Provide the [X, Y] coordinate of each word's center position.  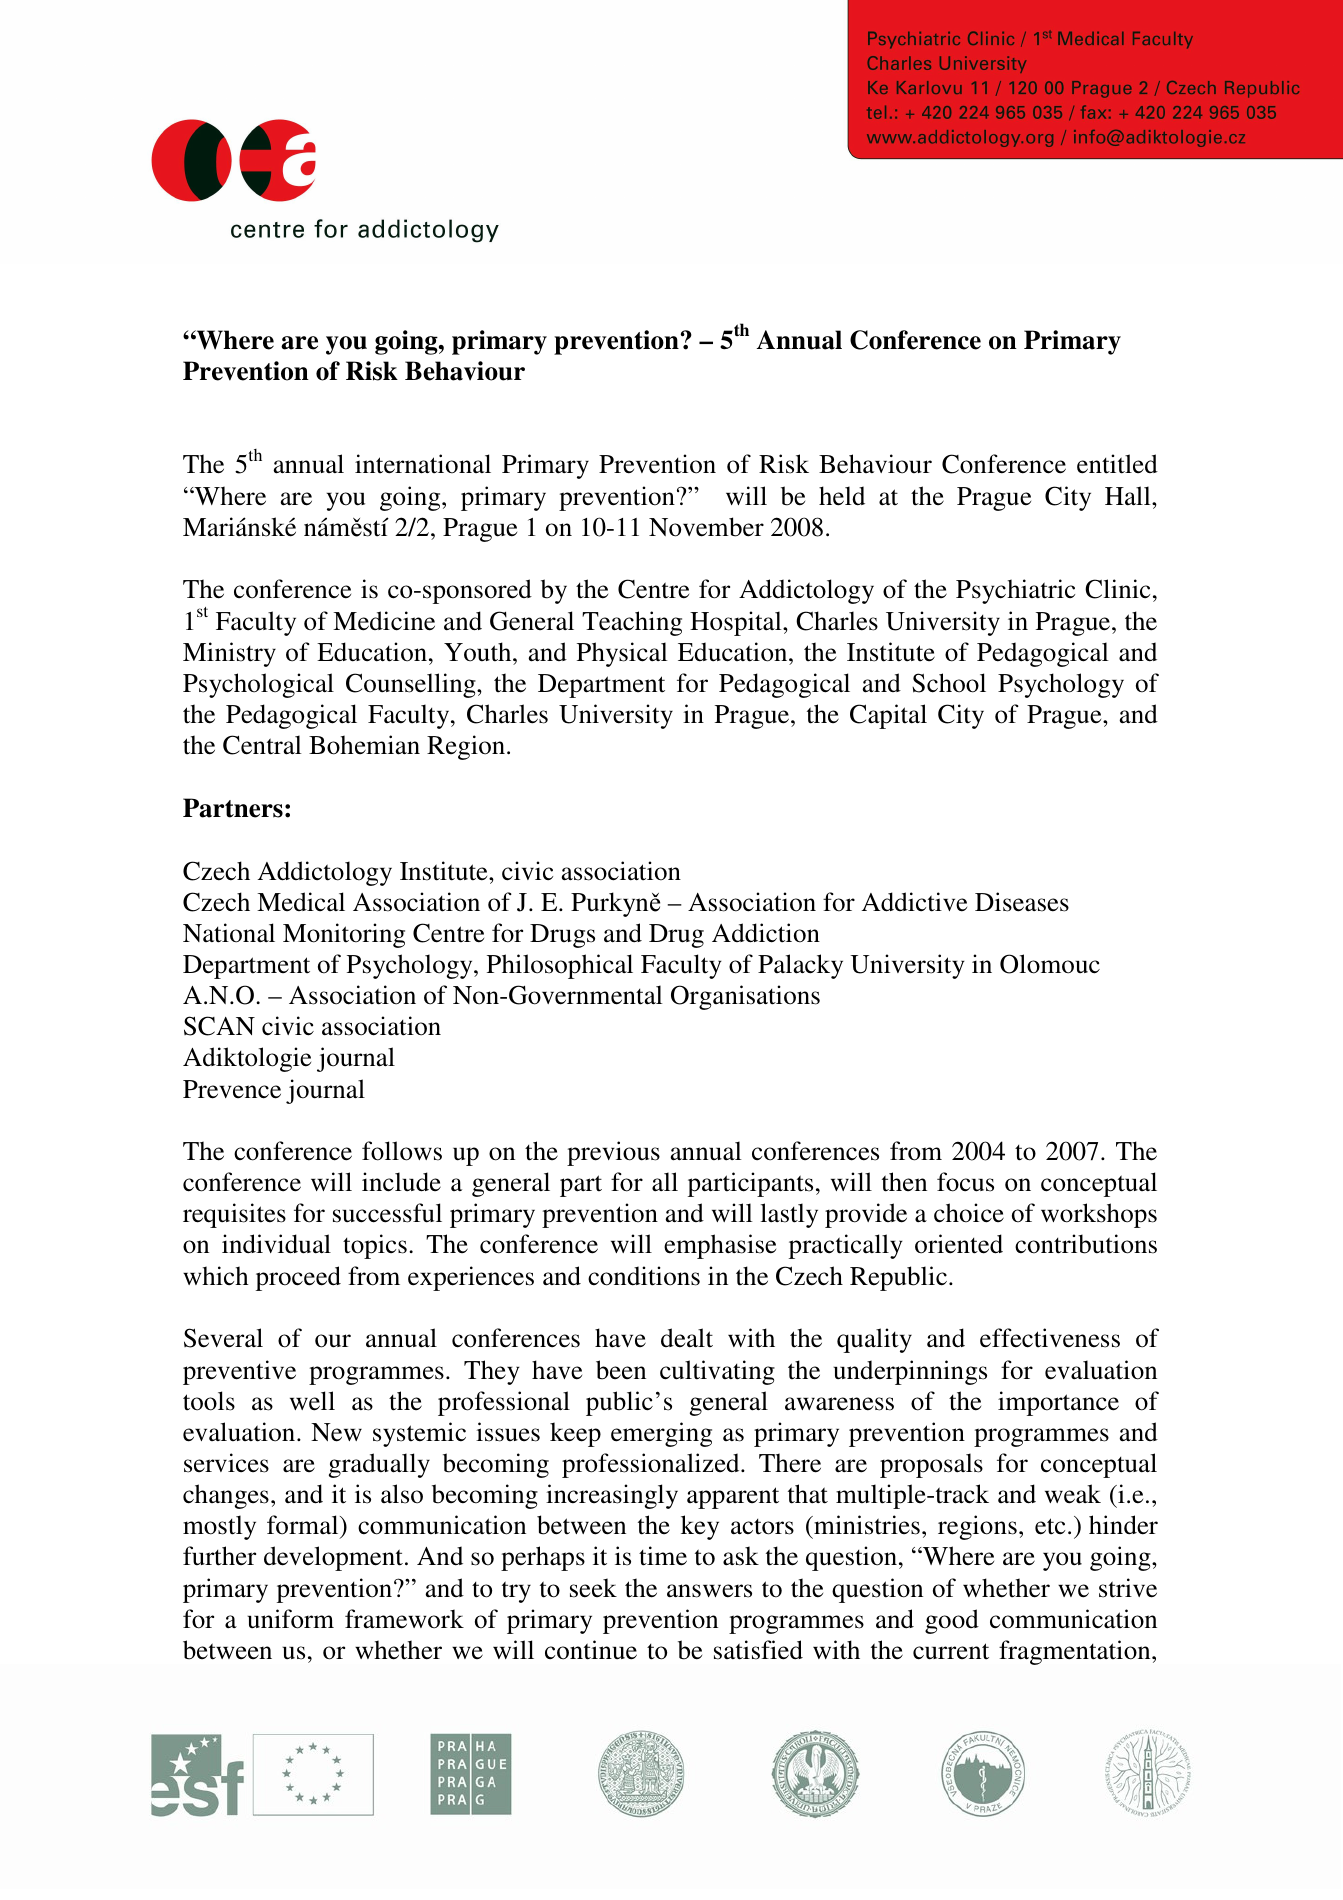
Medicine [384, 621]
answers [709, 1591]
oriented [959, 1244]
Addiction [766, 933]
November [706, 527]
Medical [301, 901]
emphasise [720, 1246]
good [952, 1621]
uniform [290, 1619]
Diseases [1022, 902]
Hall [1129, 496]
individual [276, 1244]
